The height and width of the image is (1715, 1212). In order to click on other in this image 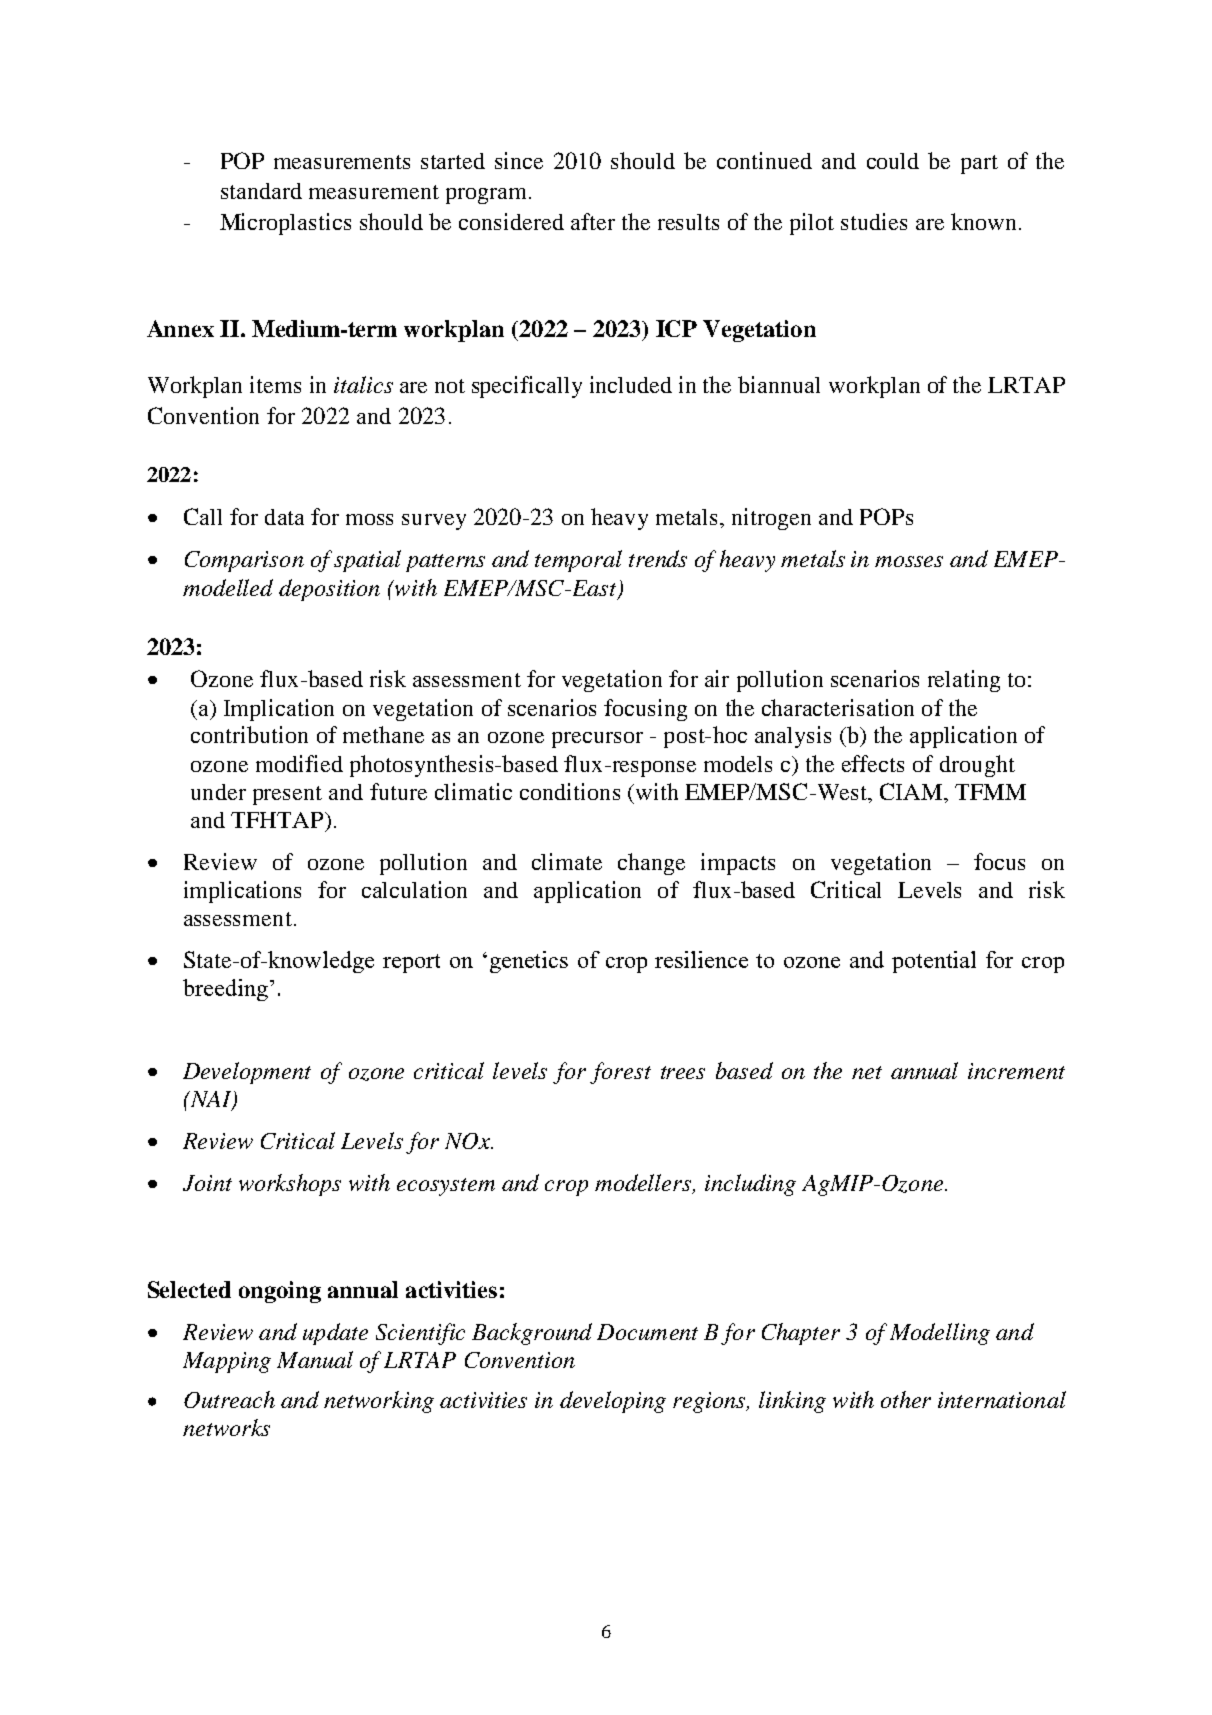, I will do `click(906, 1399)`.
